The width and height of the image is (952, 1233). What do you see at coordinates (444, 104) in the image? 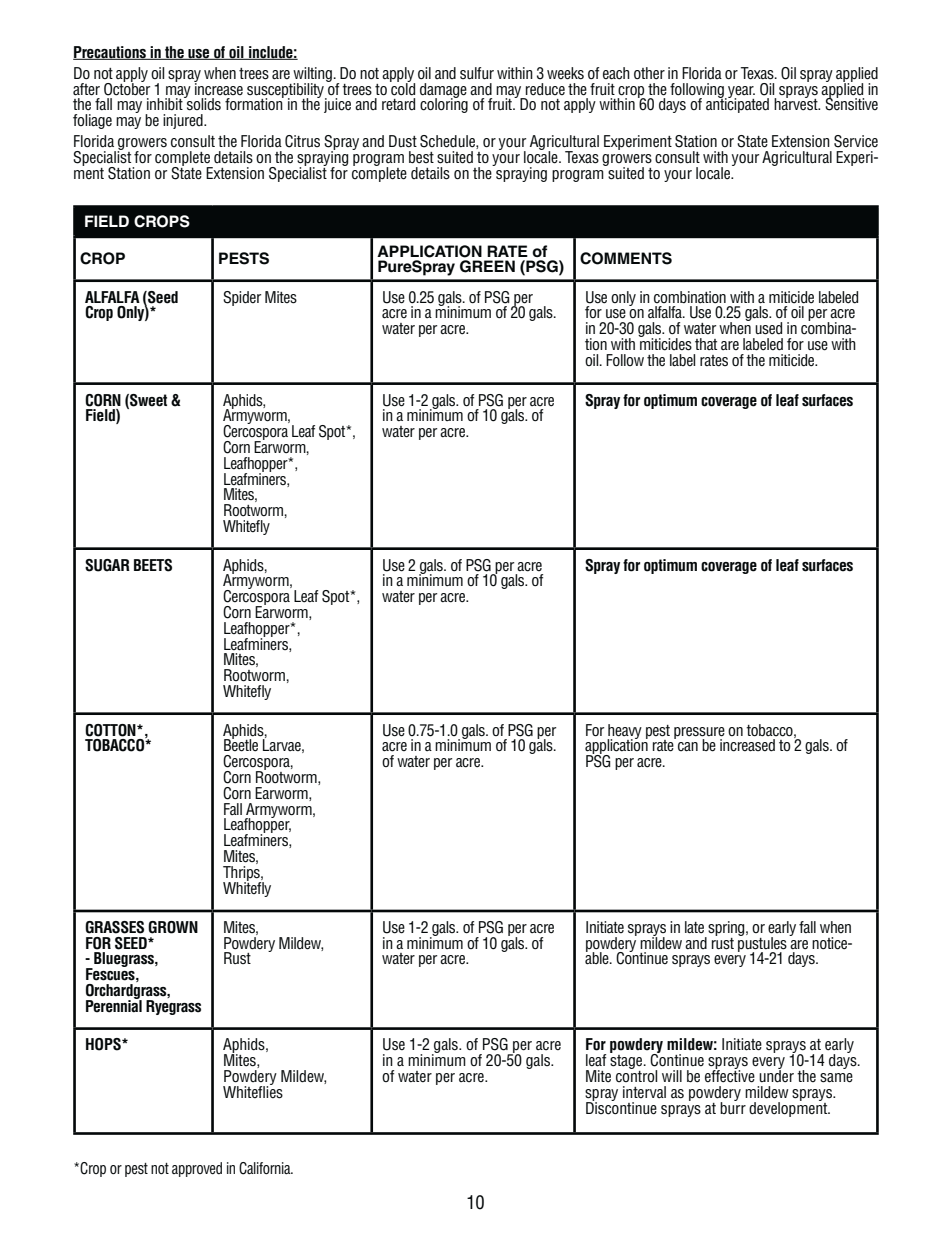
I see `coloring` at bounding box center [444, 104].
